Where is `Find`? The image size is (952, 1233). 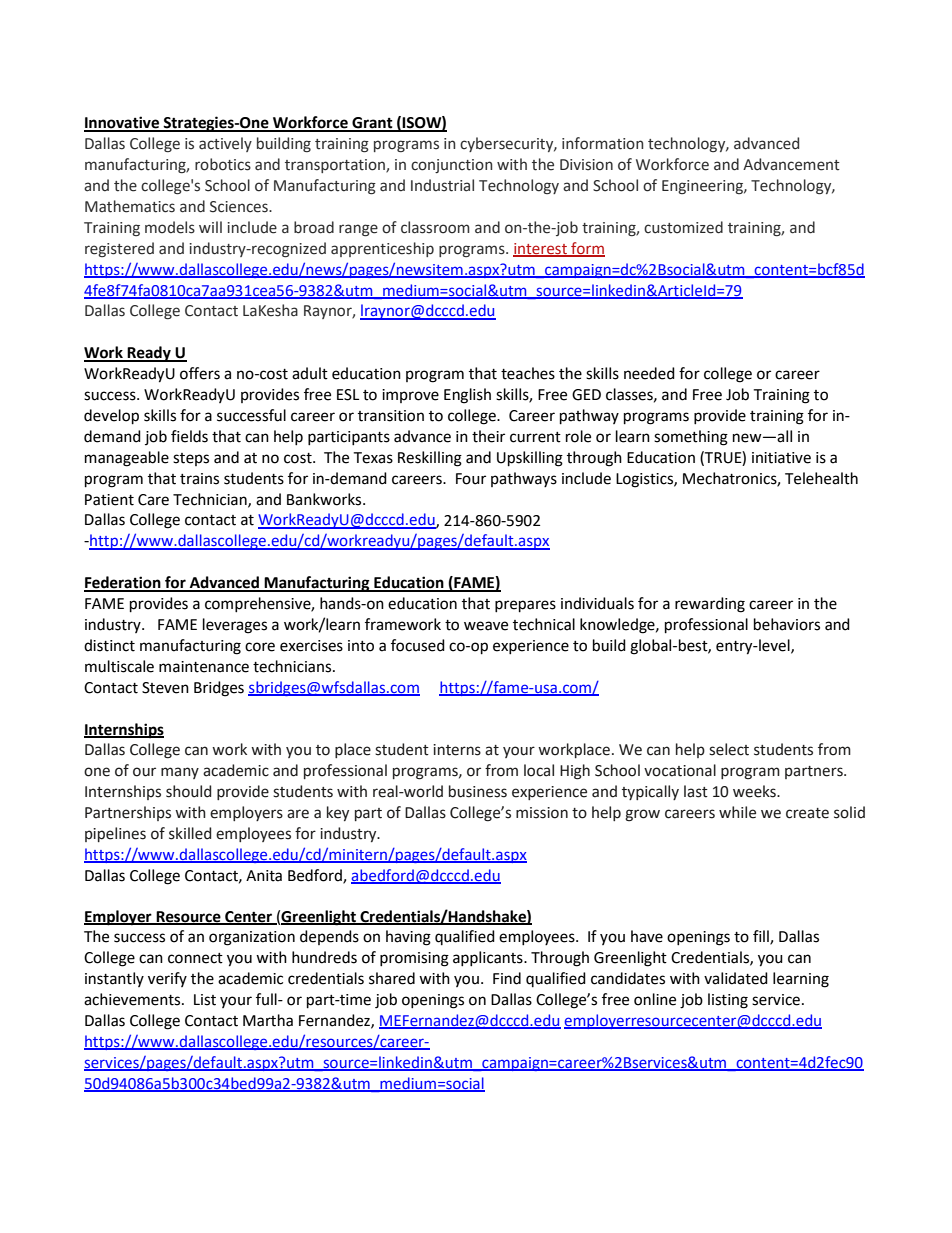 Find is located at coordinates (507, 978).
